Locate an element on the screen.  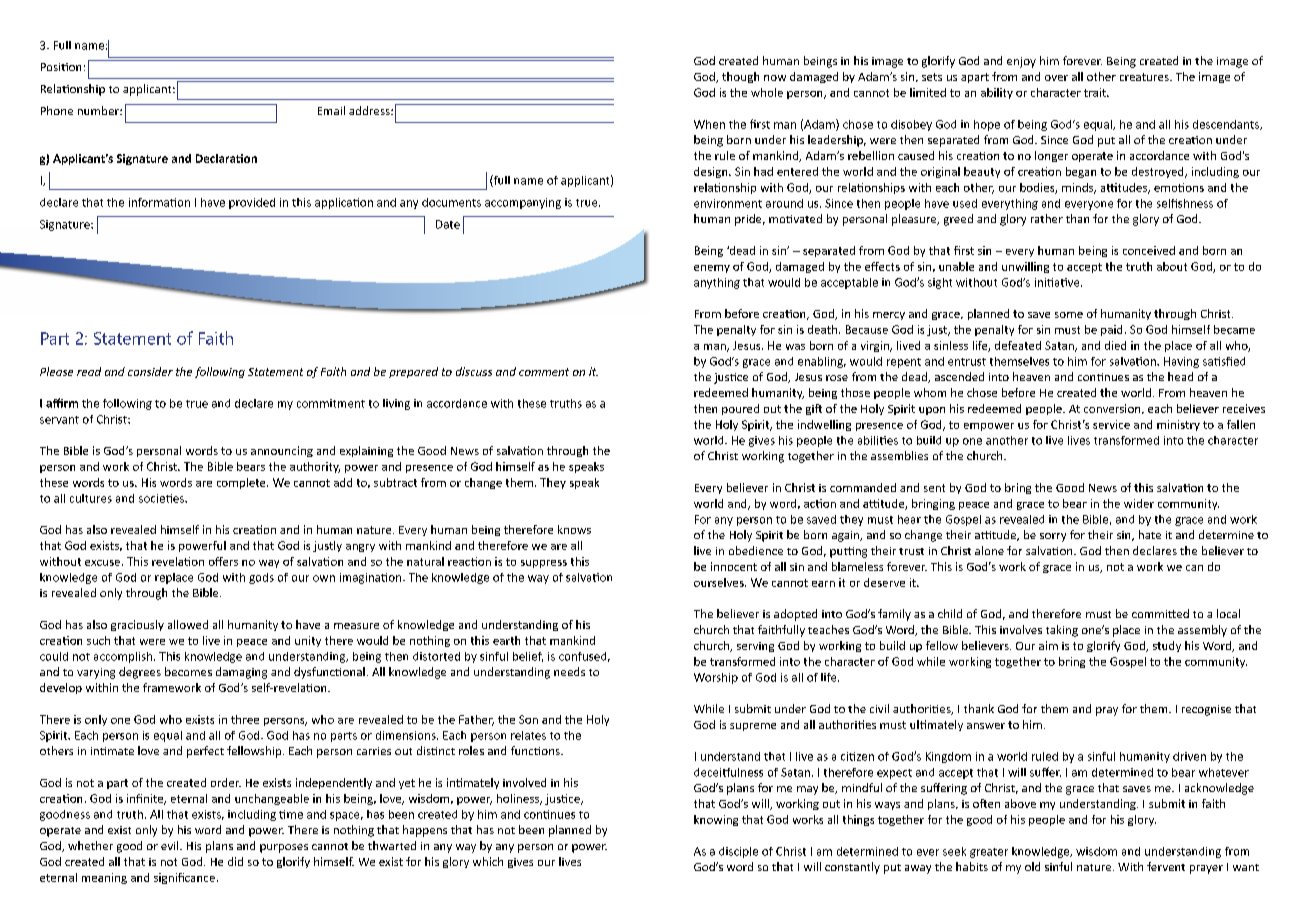
though is located at coordinates (740, 77).
